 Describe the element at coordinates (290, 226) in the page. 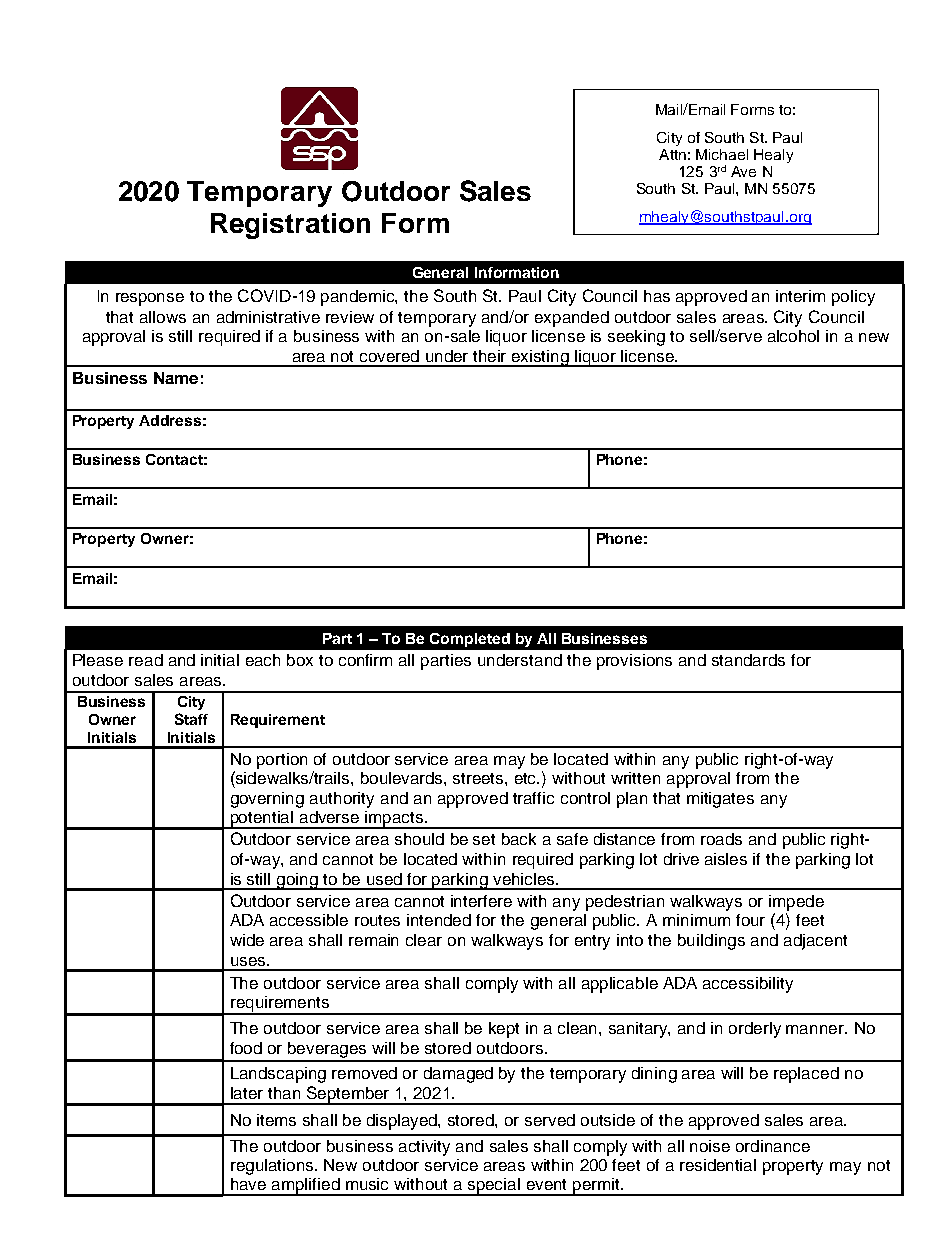

I see `Registration` at that location.
